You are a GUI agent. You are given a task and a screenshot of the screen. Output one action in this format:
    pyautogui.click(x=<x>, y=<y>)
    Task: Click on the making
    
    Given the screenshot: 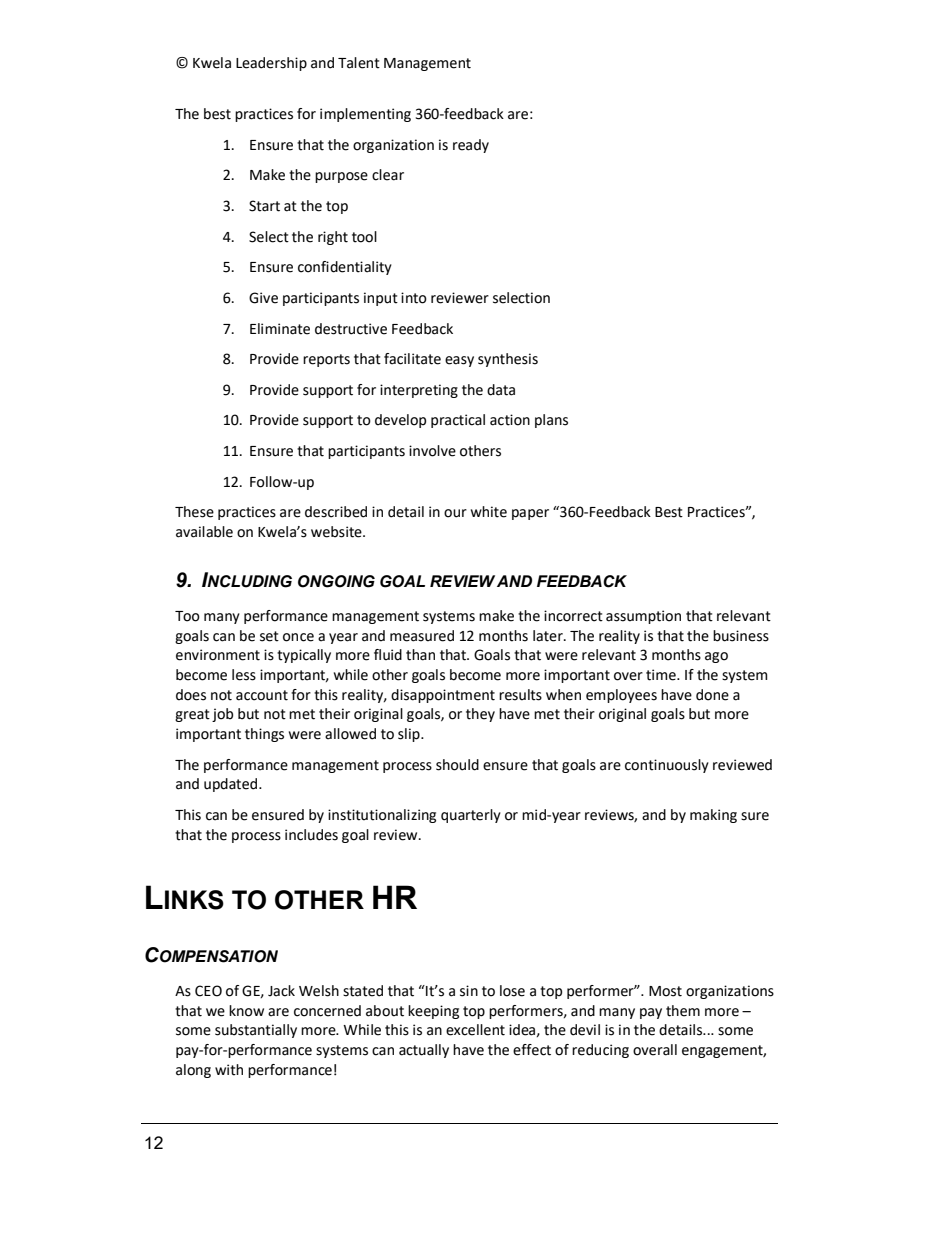 What is the action you would take?
    pyautogui.click(x=713, y=816)
